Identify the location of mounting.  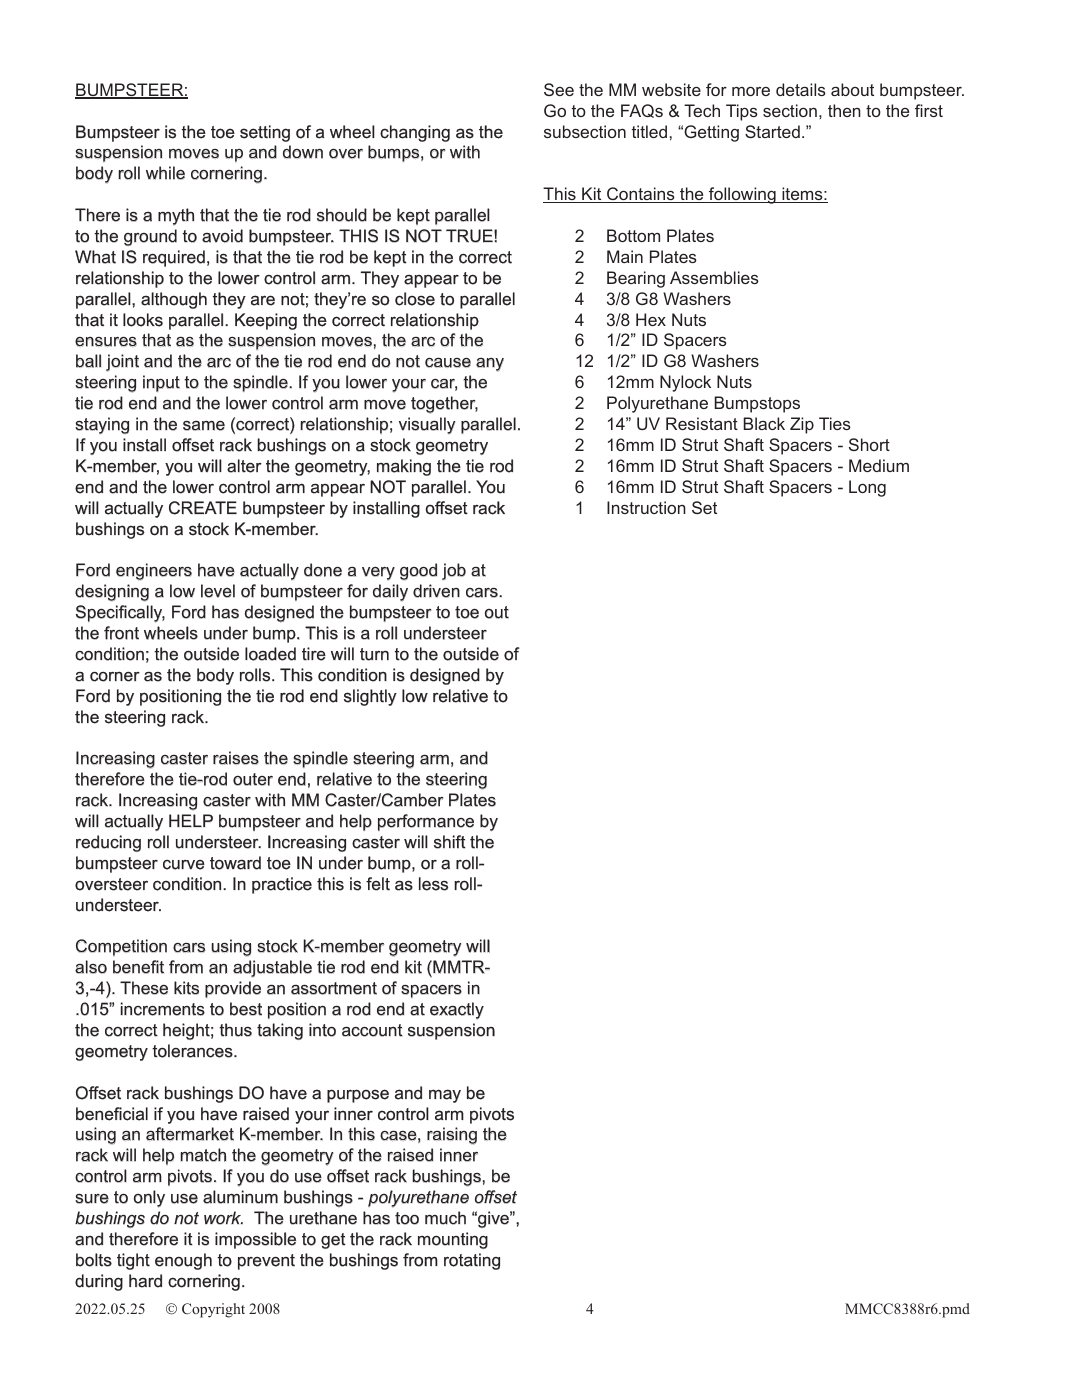
(453, 1240).
